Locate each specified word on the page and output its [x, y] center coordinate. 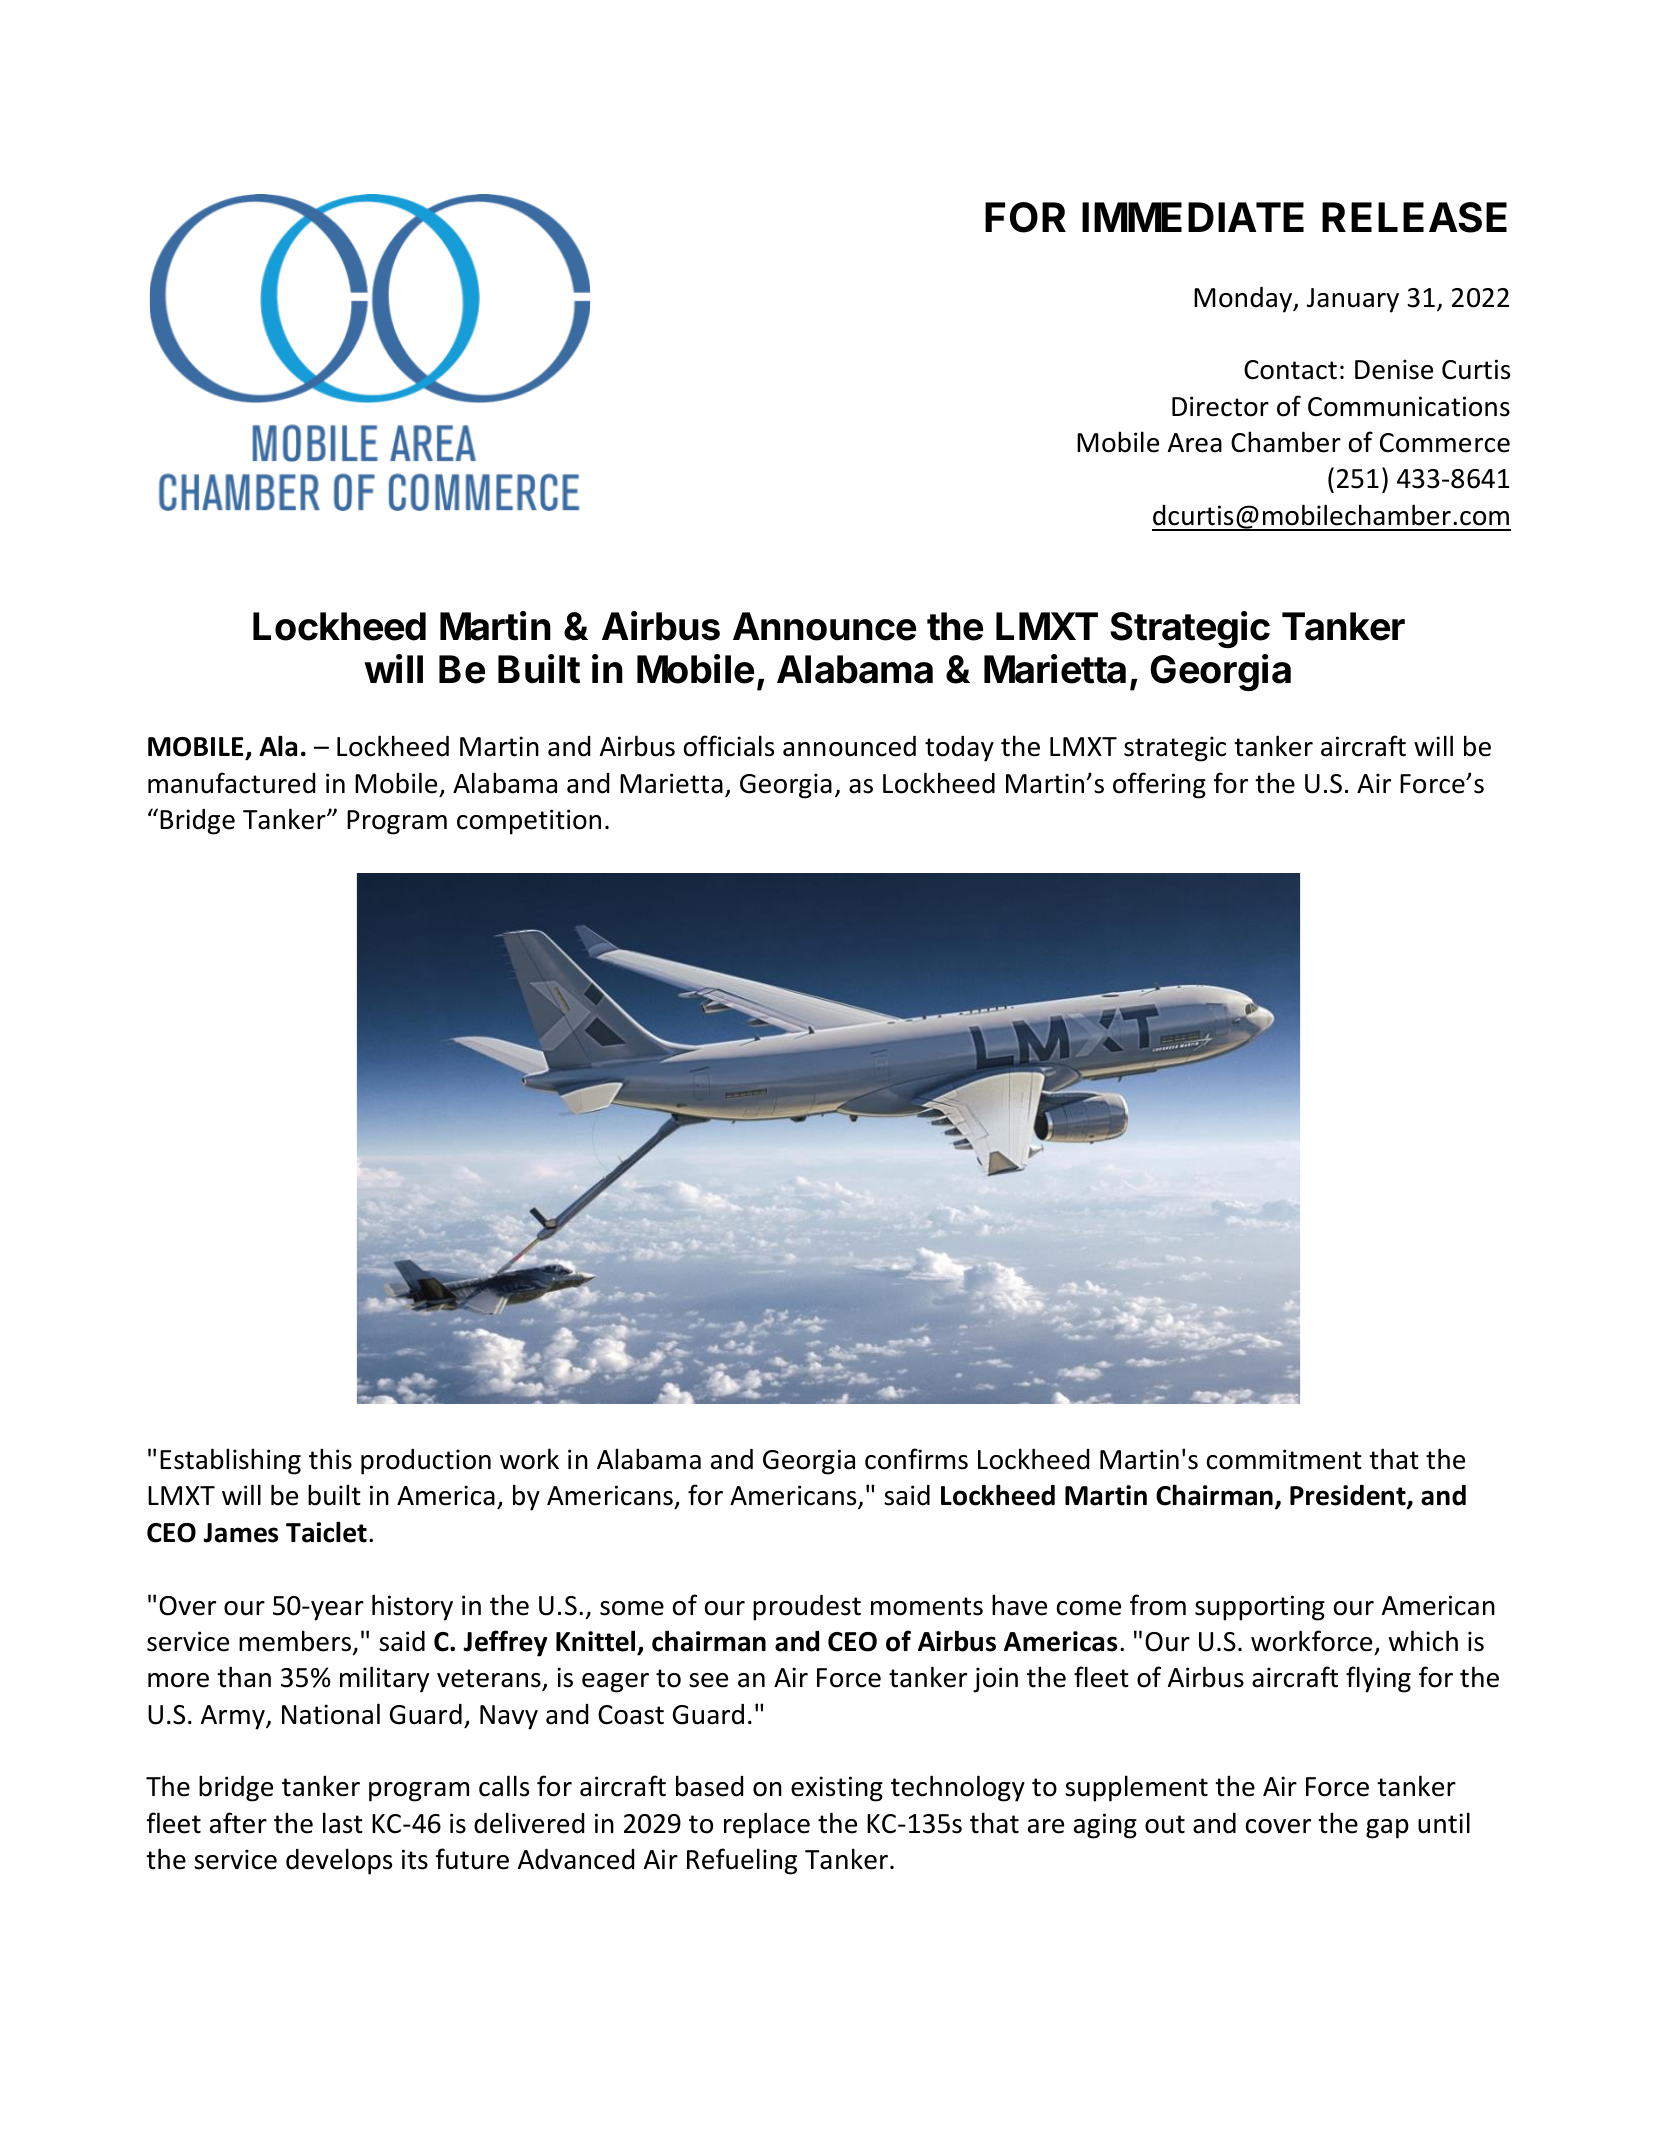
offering [1159, 785]
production [426, 1462]
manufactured [231, 783]
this [330, 1459]
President [1349, 1496]
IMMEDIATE [1193, 217]
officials [729, 746]
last [343, 1823]
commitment [1284, 1459]
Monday [1244, 300]
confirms [916, 1459]
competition [529, 822]
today [959, 749]
